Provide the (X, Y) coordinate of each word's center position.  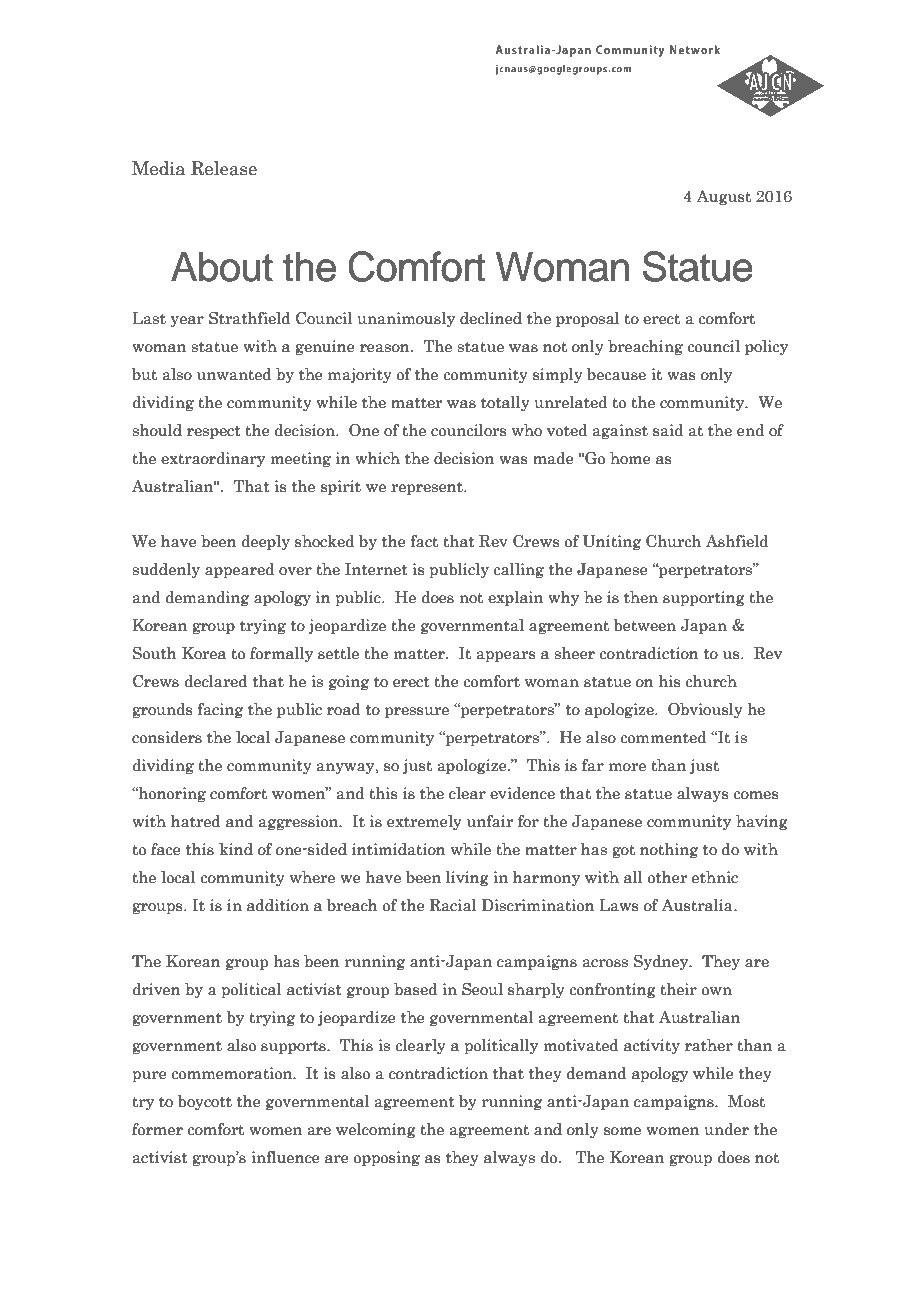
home (630, 458)
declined (491, 318)
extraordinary (213, 459)
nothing (669, 850)
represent (428, 488)
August (723, 197)
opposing (386, 1158)
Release (224, 168)
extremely (424, 822)
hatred (196, 821)
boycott (205, 1102)
